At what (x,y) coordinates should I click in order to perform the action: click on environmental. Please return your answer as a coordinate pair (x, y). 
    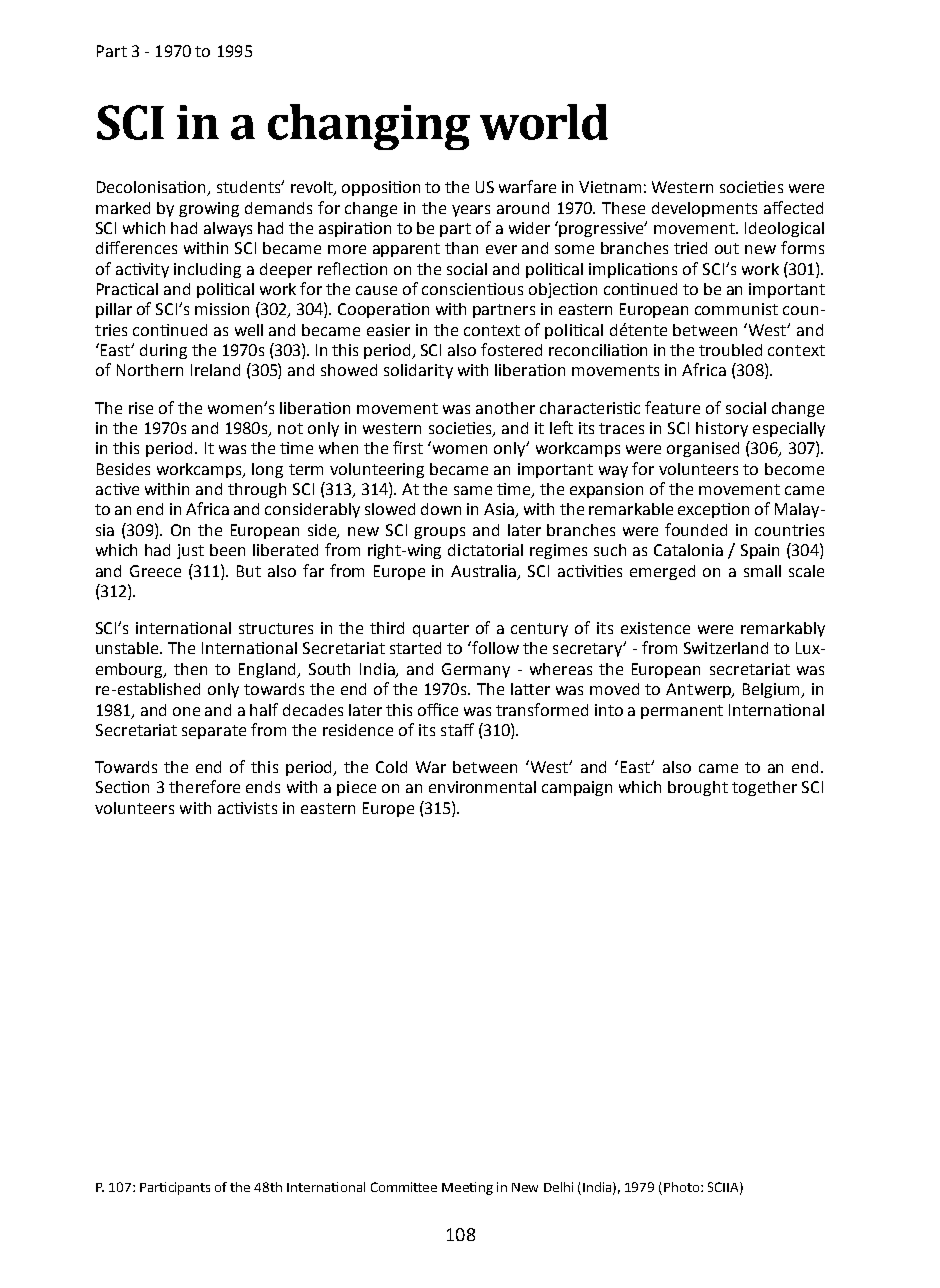
    Looking at the image, I should click on (482, 787).
